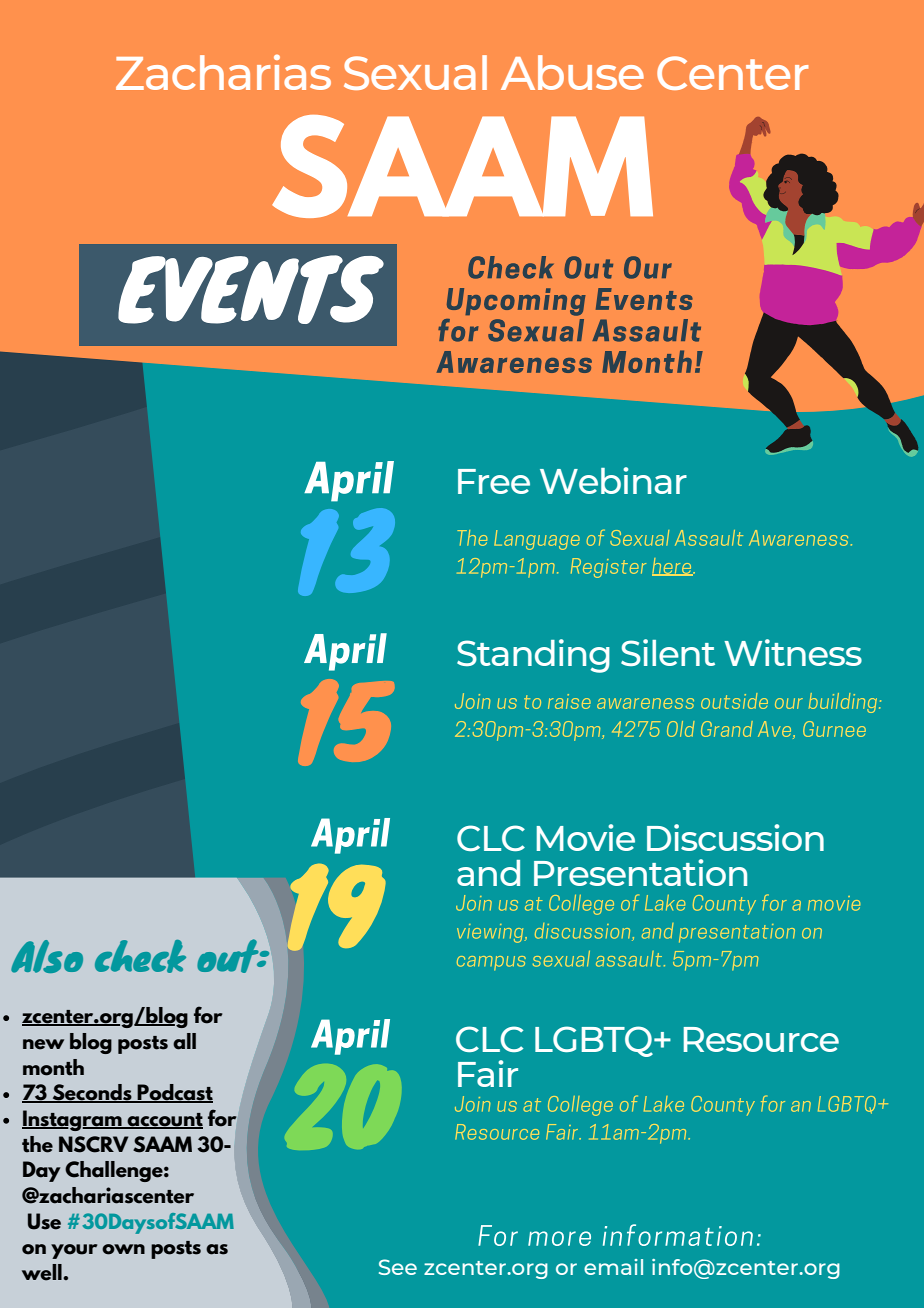 Image resolution: width=924 pixels, height=1308 pixels. What do you see at coordinates (123, 1249) in the screenshot?
I see `own` at bounding box center [123, 1249].
